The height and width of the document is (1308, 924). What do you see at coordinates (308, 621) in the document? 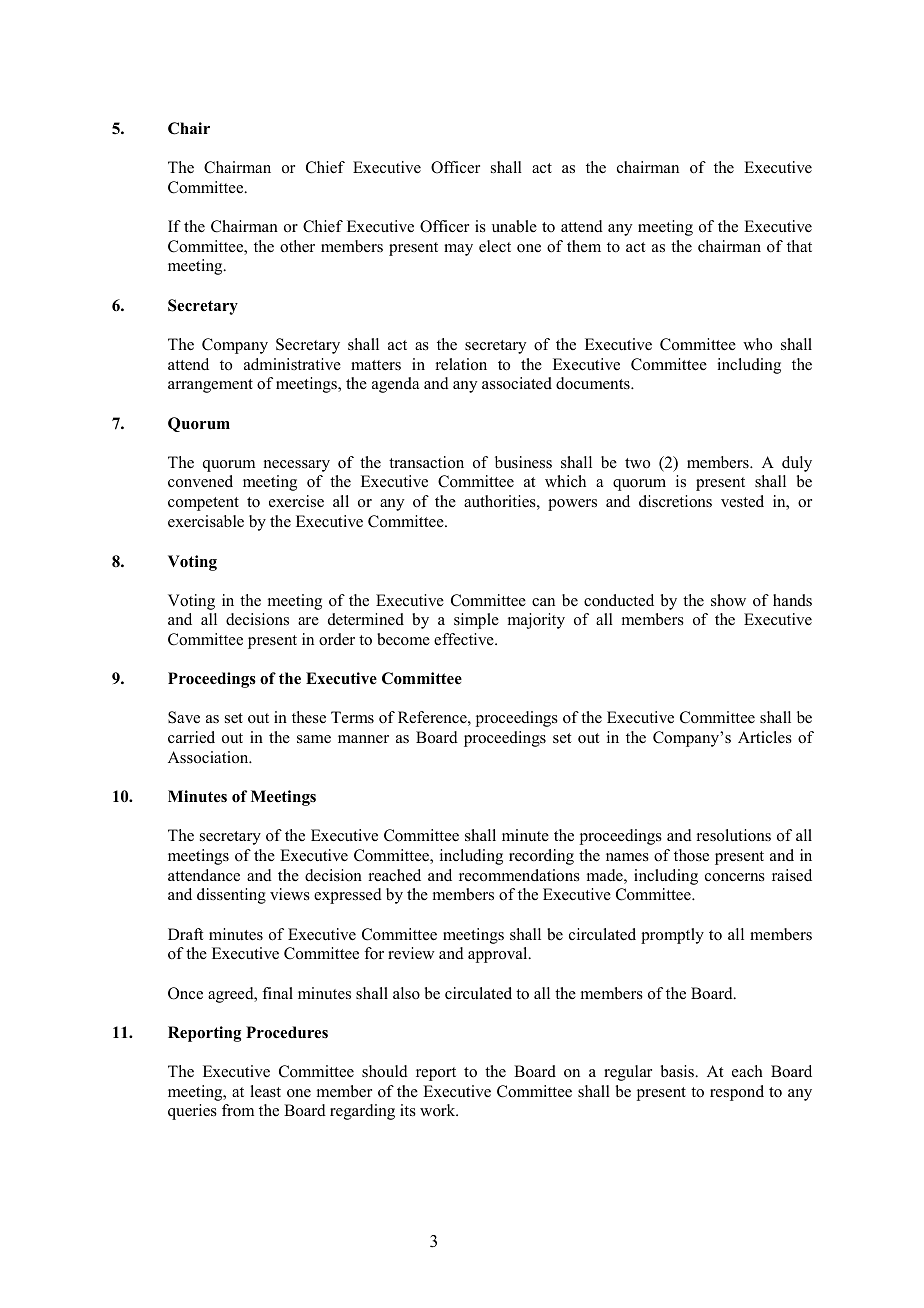
I see `are` at bounding box center [308, 621].
